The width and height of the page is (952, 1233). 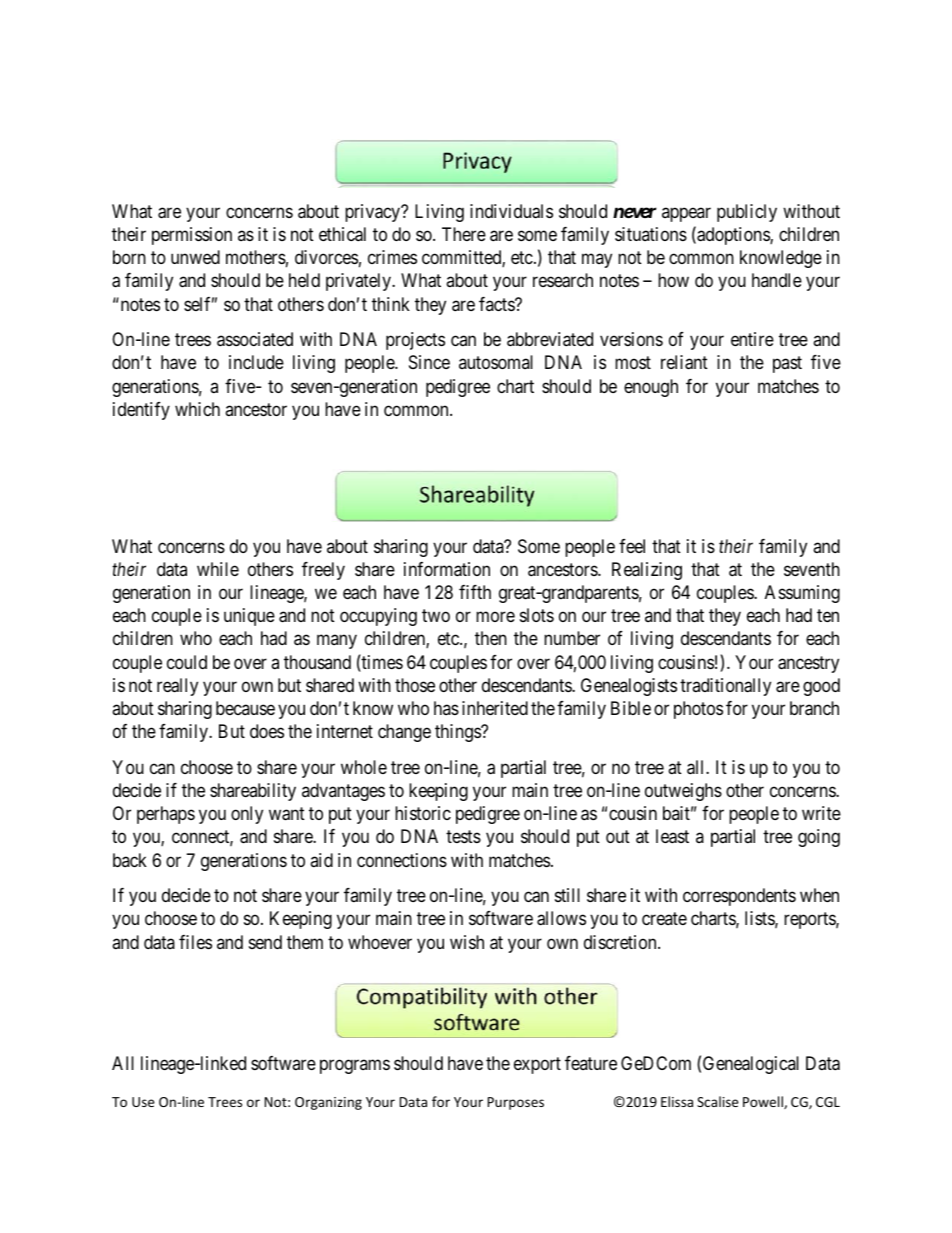 I want to click on Organizing, so click(x=328, y=1103).
